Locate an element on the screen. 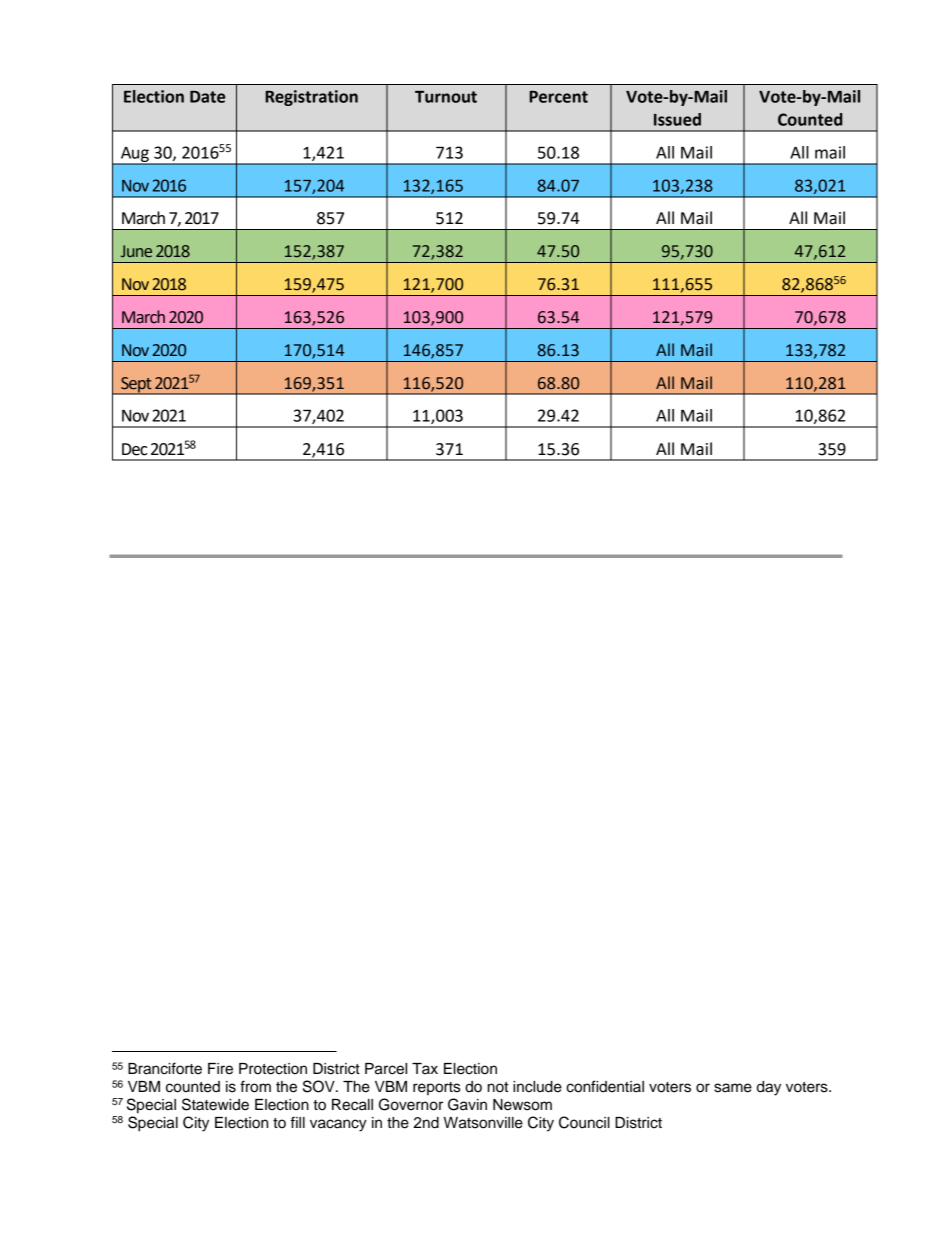 The width and height of the screenshot is (952, 1233). Dec is located at coordinates (134, 449).
